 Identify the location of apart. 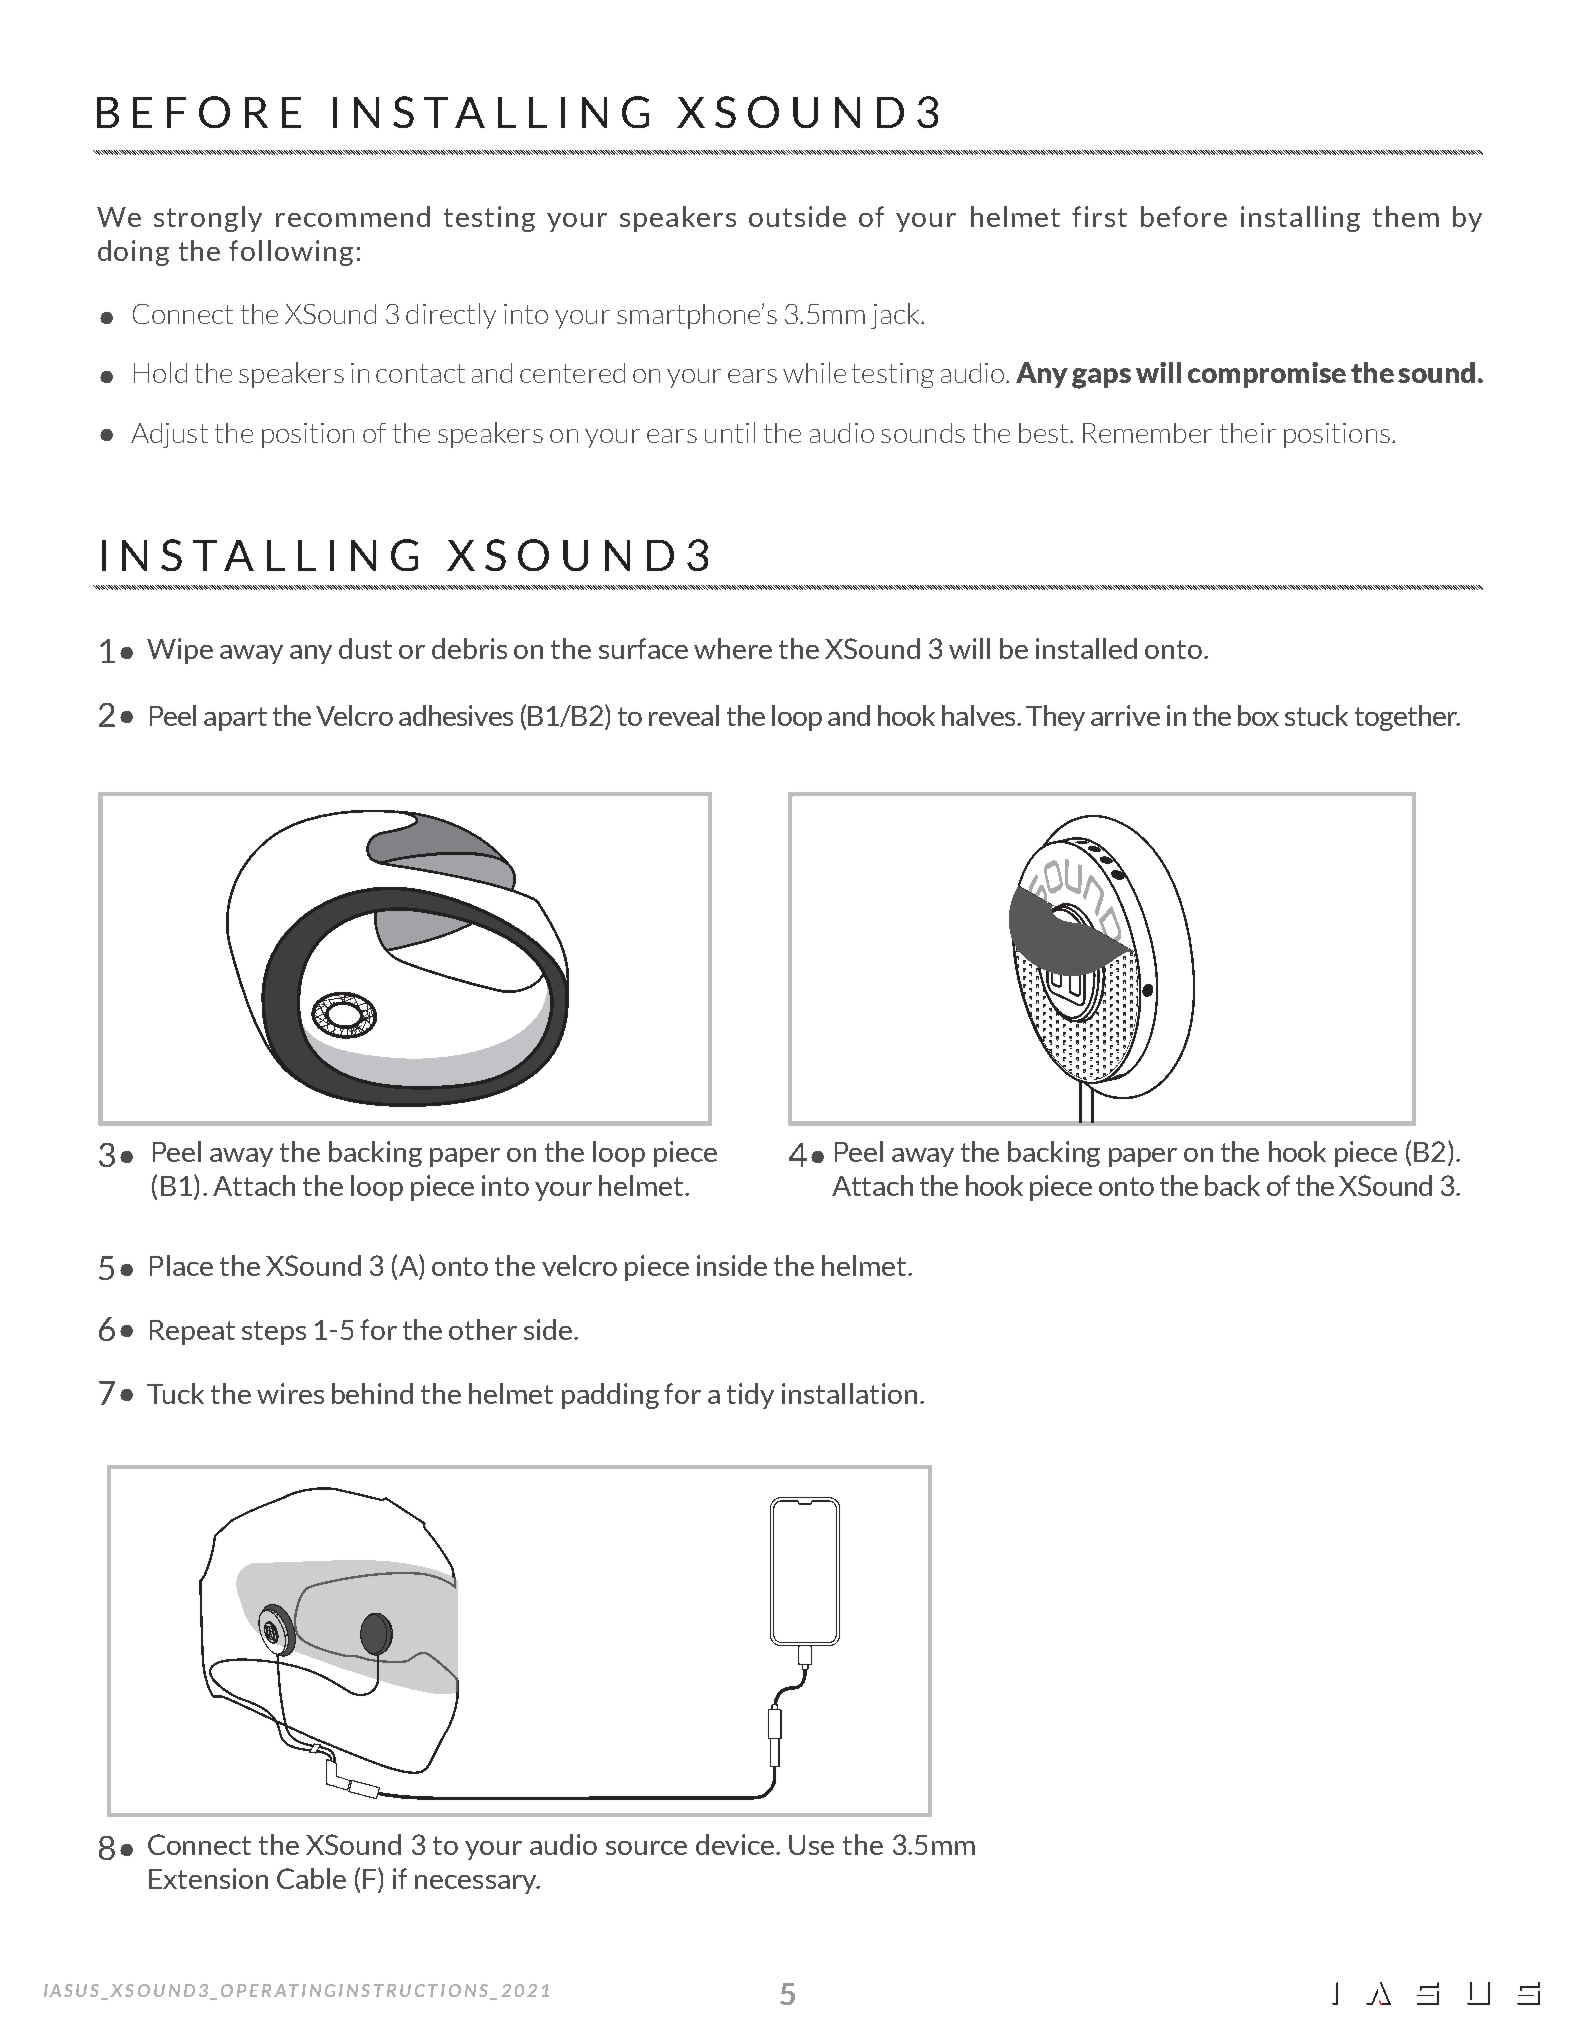
(235, 719).
